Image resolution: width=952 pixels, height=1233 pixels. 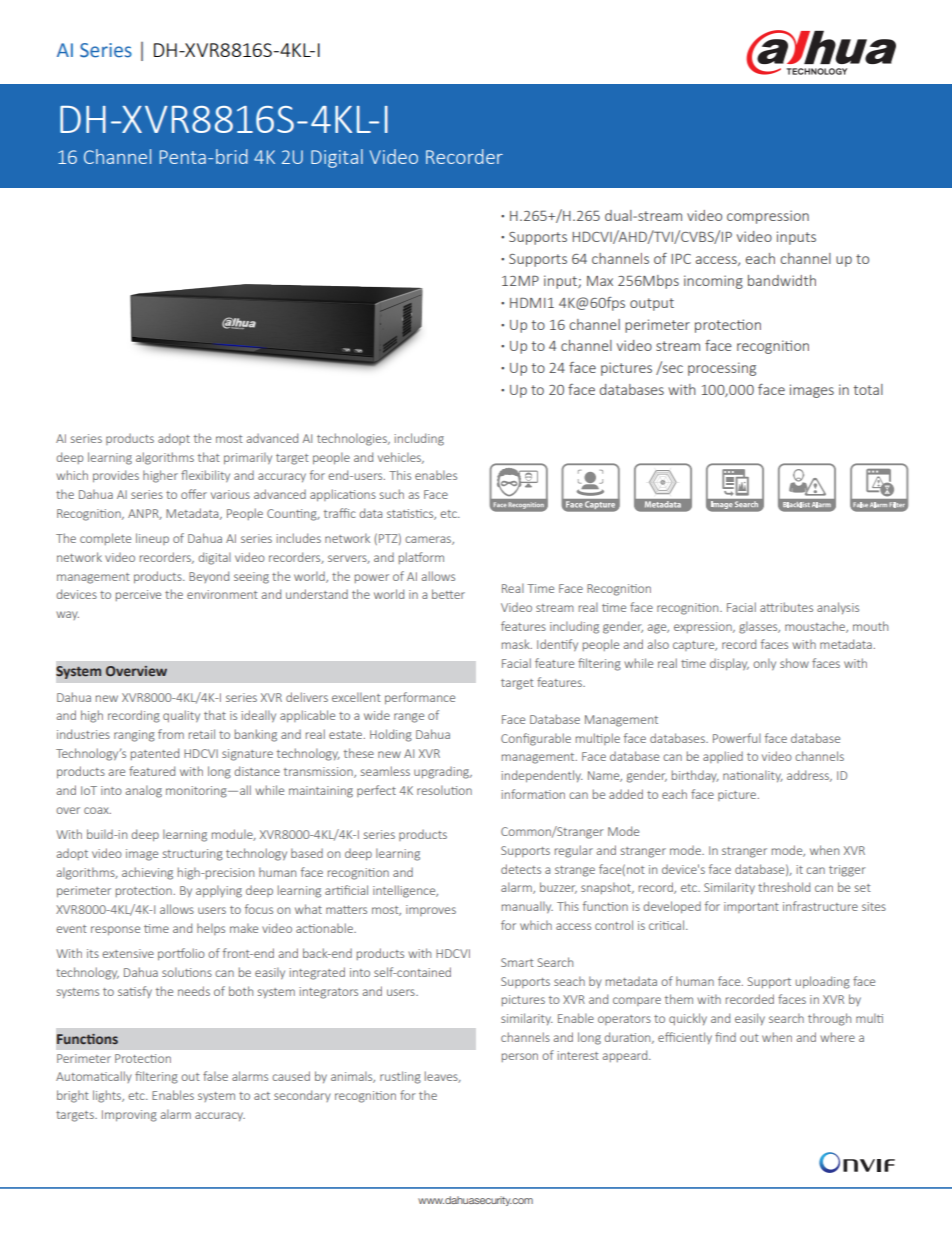 What do you see at coordinates (400, 1077) in the page?
I see `rustling` at bounding box center [400, 1077].
